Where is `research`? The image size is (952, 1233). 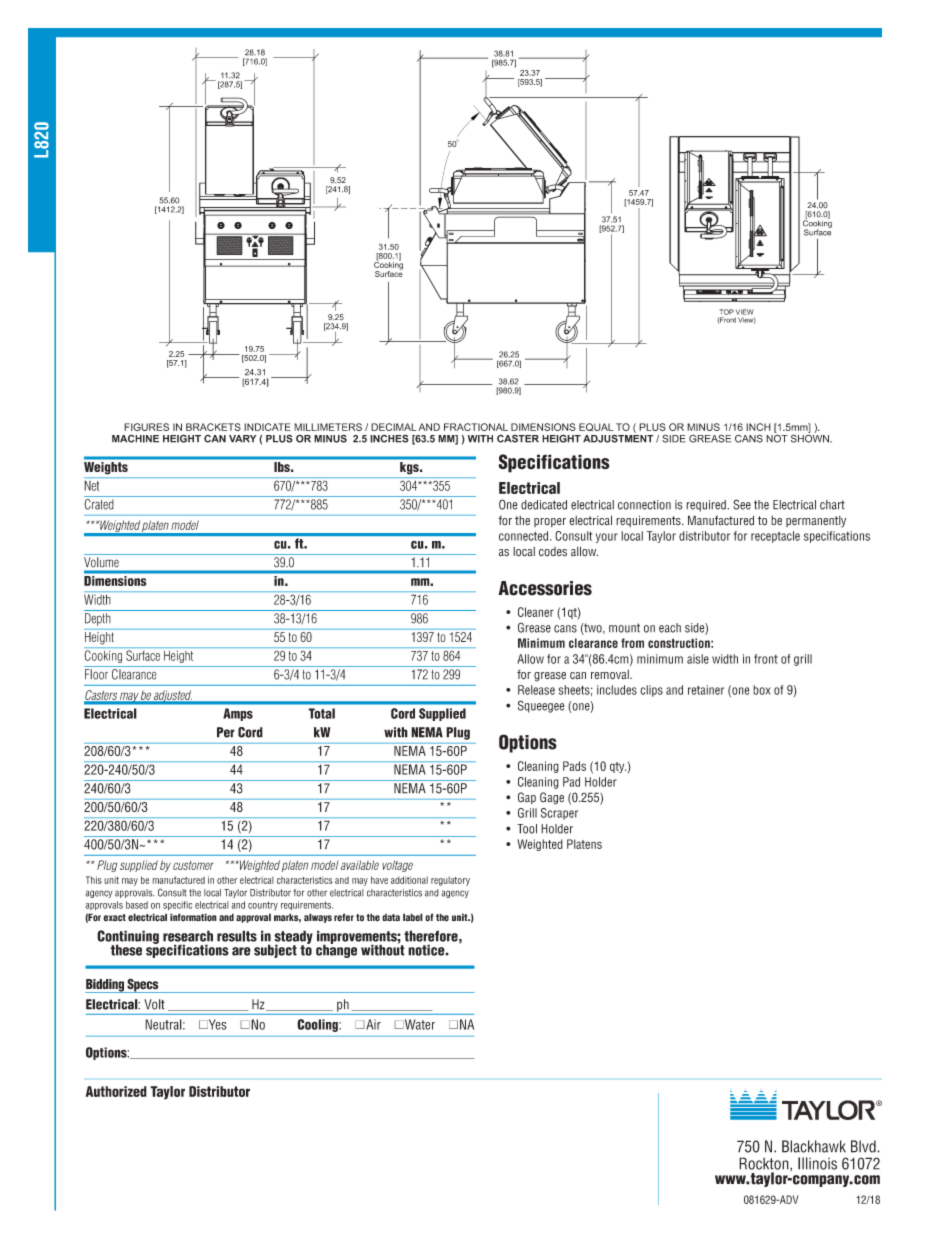
research is located at coordinates (188, 936).
